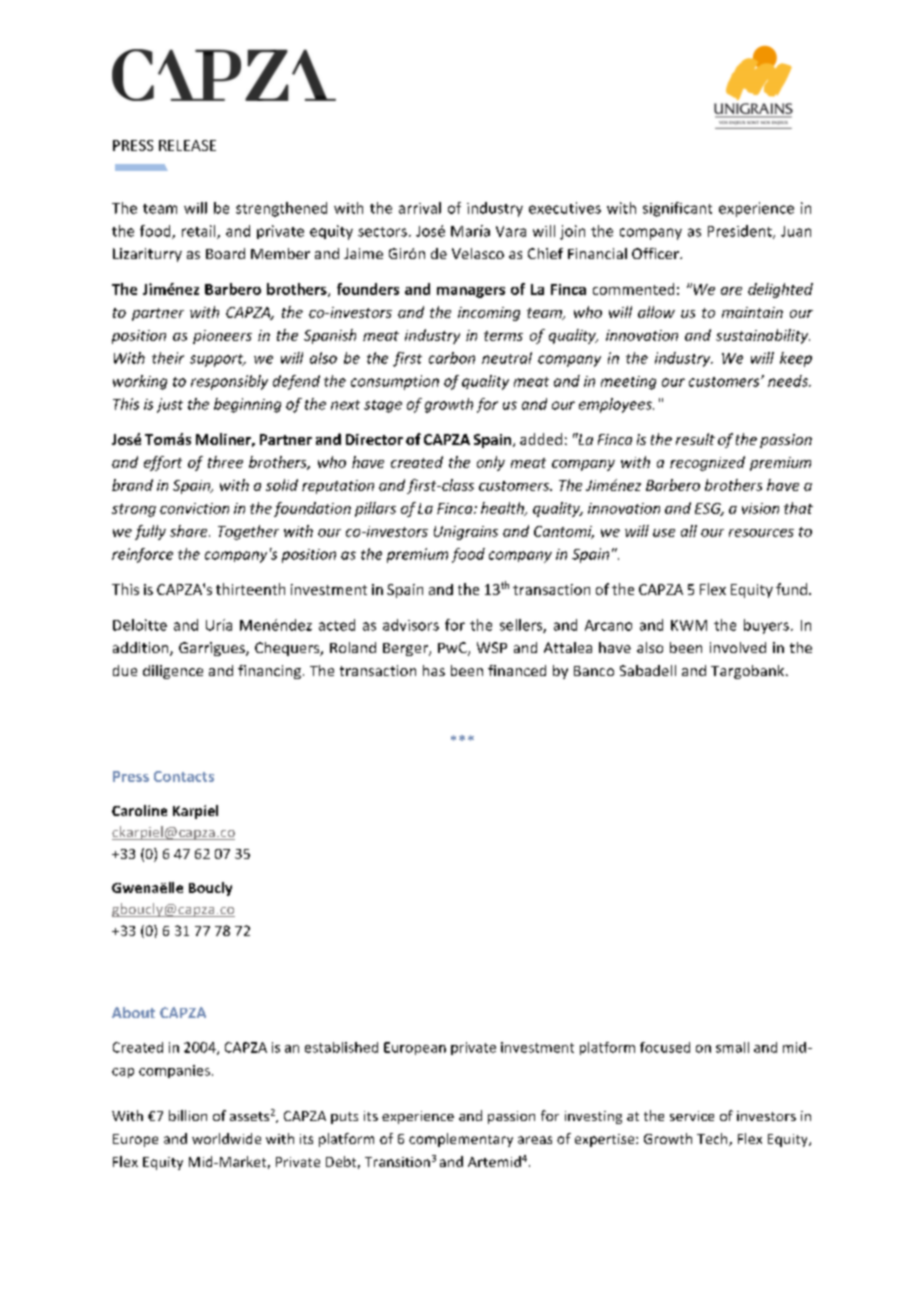 The width and height of the document is (924, 1308). I want to click on arrival, so click(420, 208).
